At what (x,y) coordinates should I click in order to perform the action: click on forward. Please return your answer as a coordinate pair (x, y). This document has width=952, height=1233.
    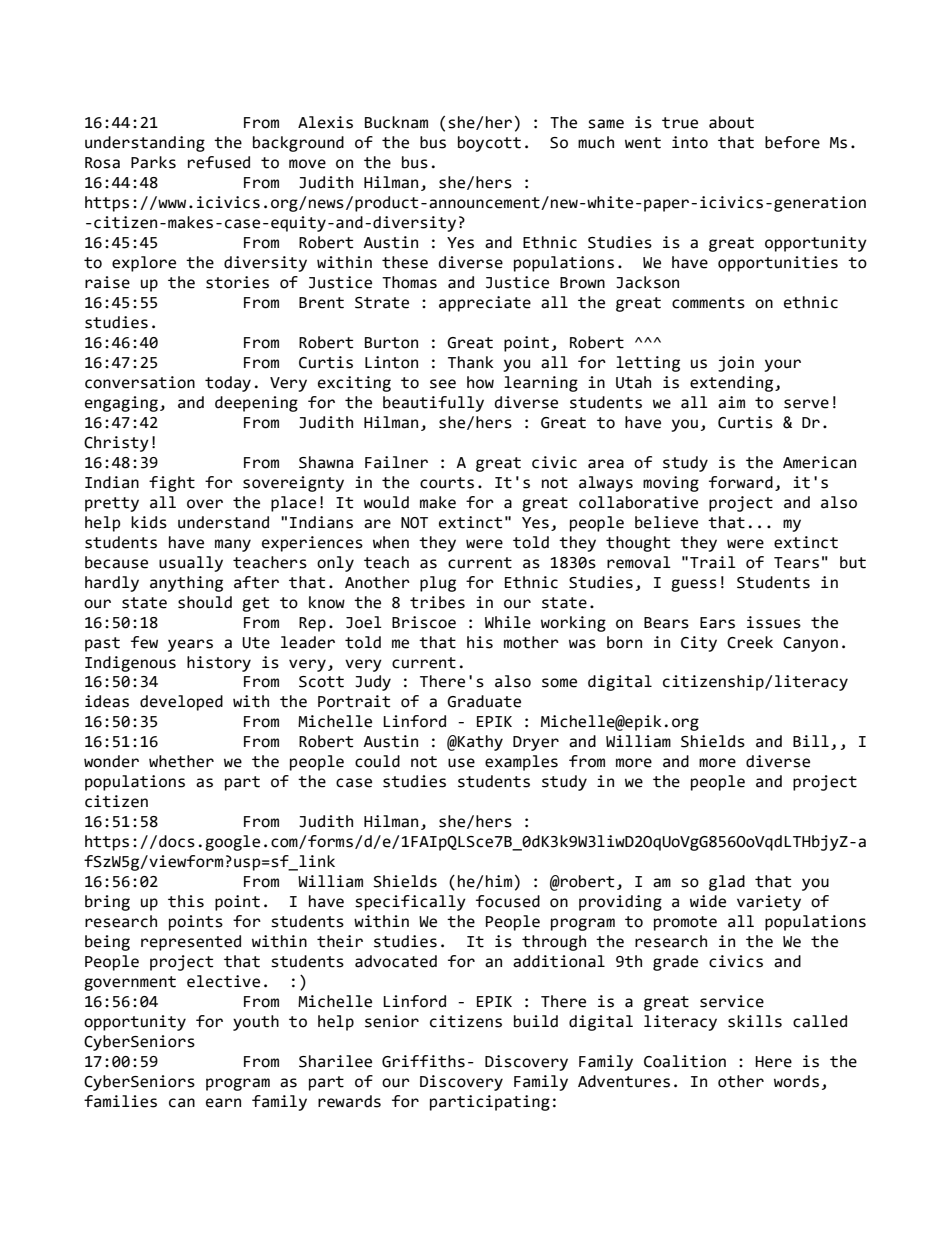
    Looking at the image, I should click on (741, 482).
